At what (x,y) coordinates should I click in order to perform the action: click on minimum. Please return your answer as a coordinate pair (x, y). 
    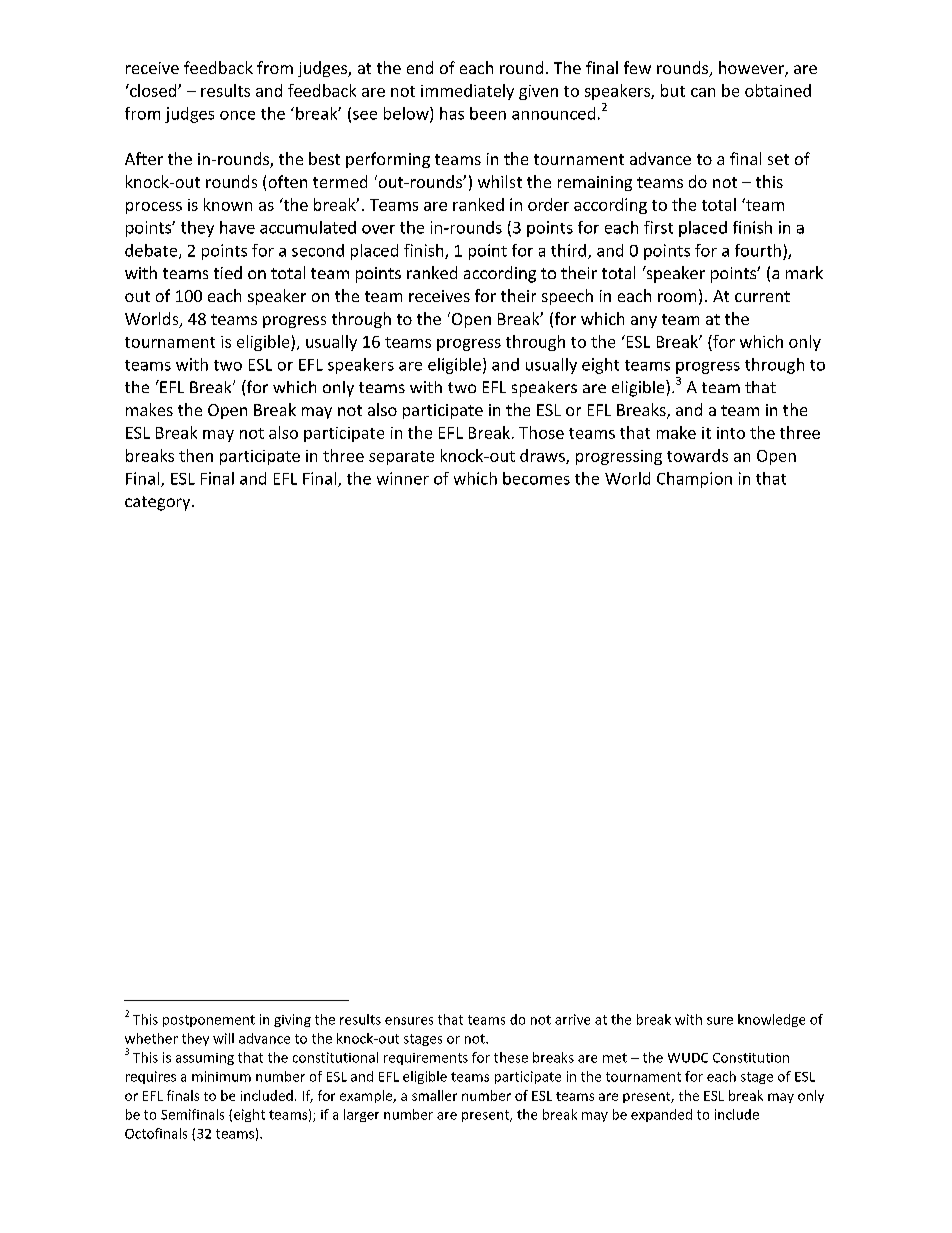
    Looking at the image, I should click on (221, 1076).
